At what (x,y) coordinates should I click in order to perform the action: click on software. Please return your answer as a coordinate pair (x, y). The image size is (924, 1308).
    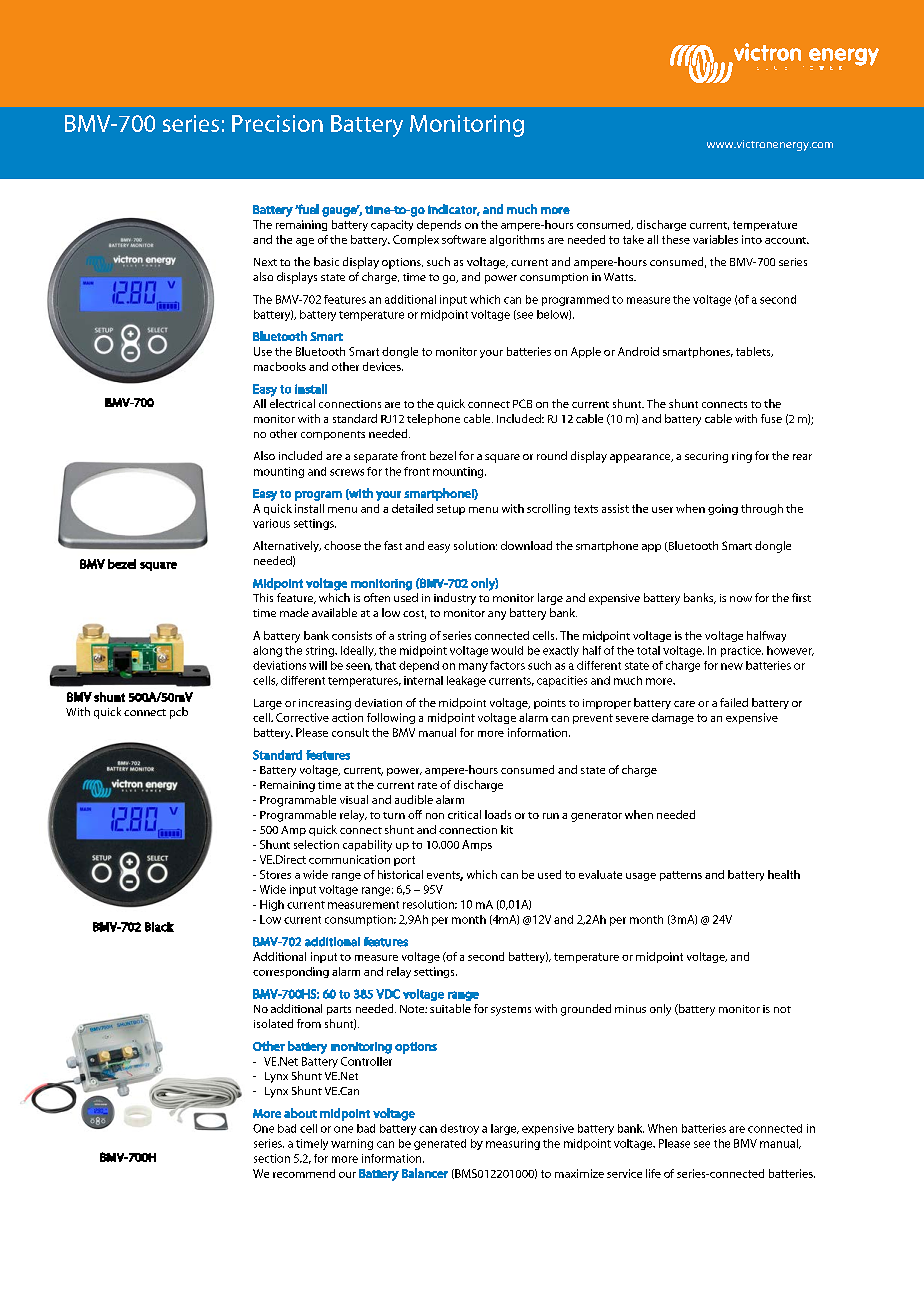
    Looking at the image, I should click on (464, 239).
